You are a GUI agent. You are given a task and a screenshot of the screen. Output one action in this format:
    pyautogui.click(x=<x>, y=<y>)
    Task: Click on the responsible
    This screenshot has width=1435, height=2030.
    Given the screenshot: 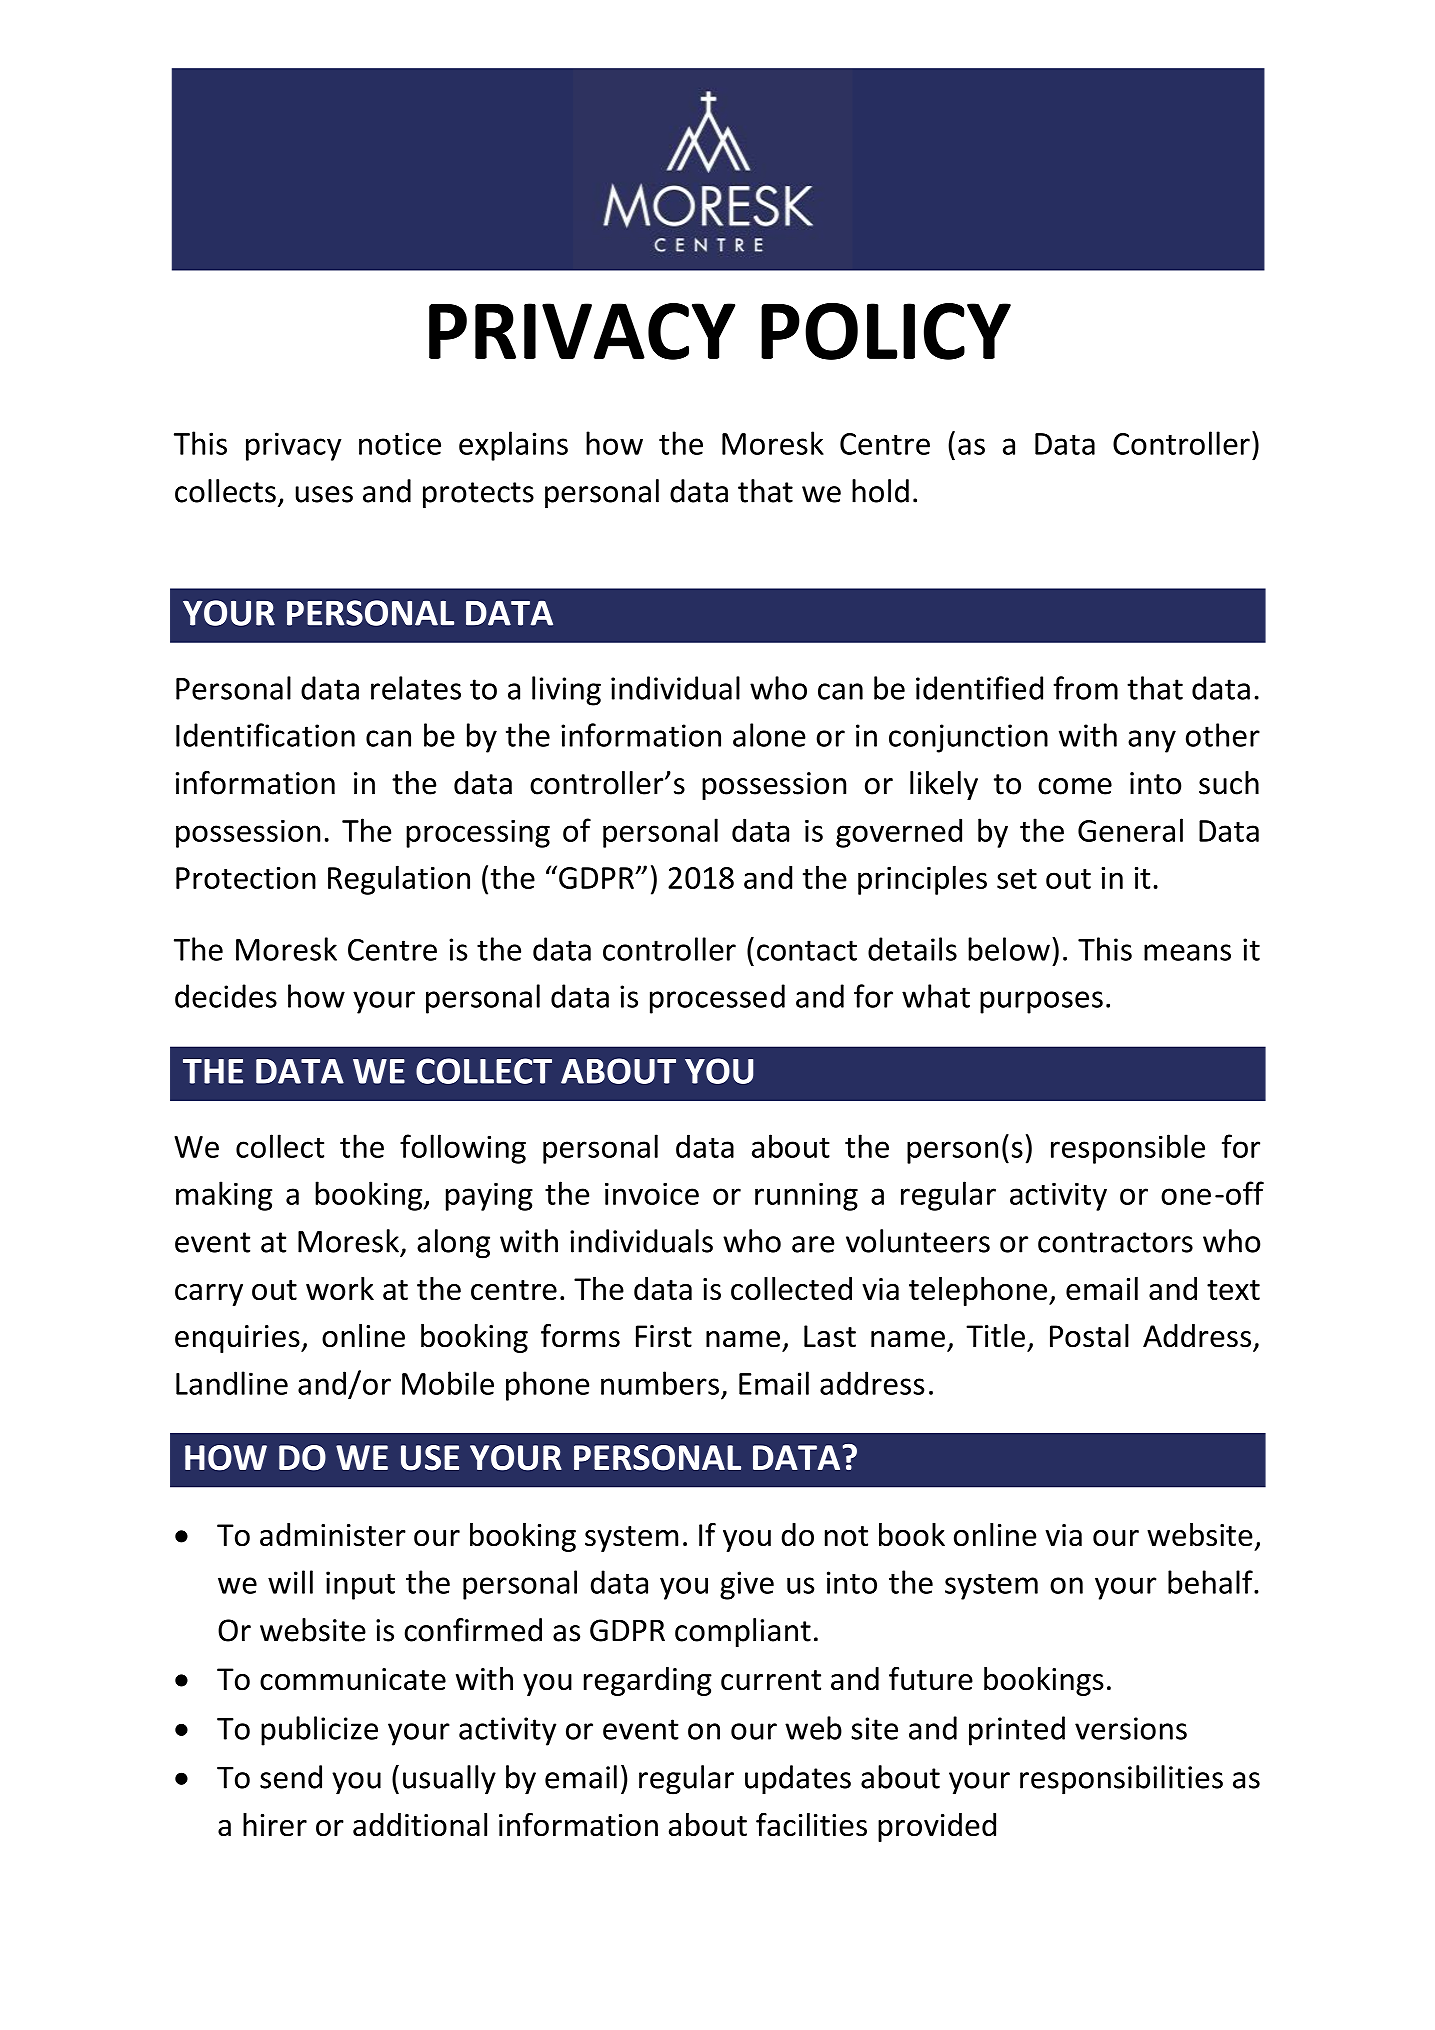 What is the action you would take?
    pyautogui.click(x=1128, y=1149)
